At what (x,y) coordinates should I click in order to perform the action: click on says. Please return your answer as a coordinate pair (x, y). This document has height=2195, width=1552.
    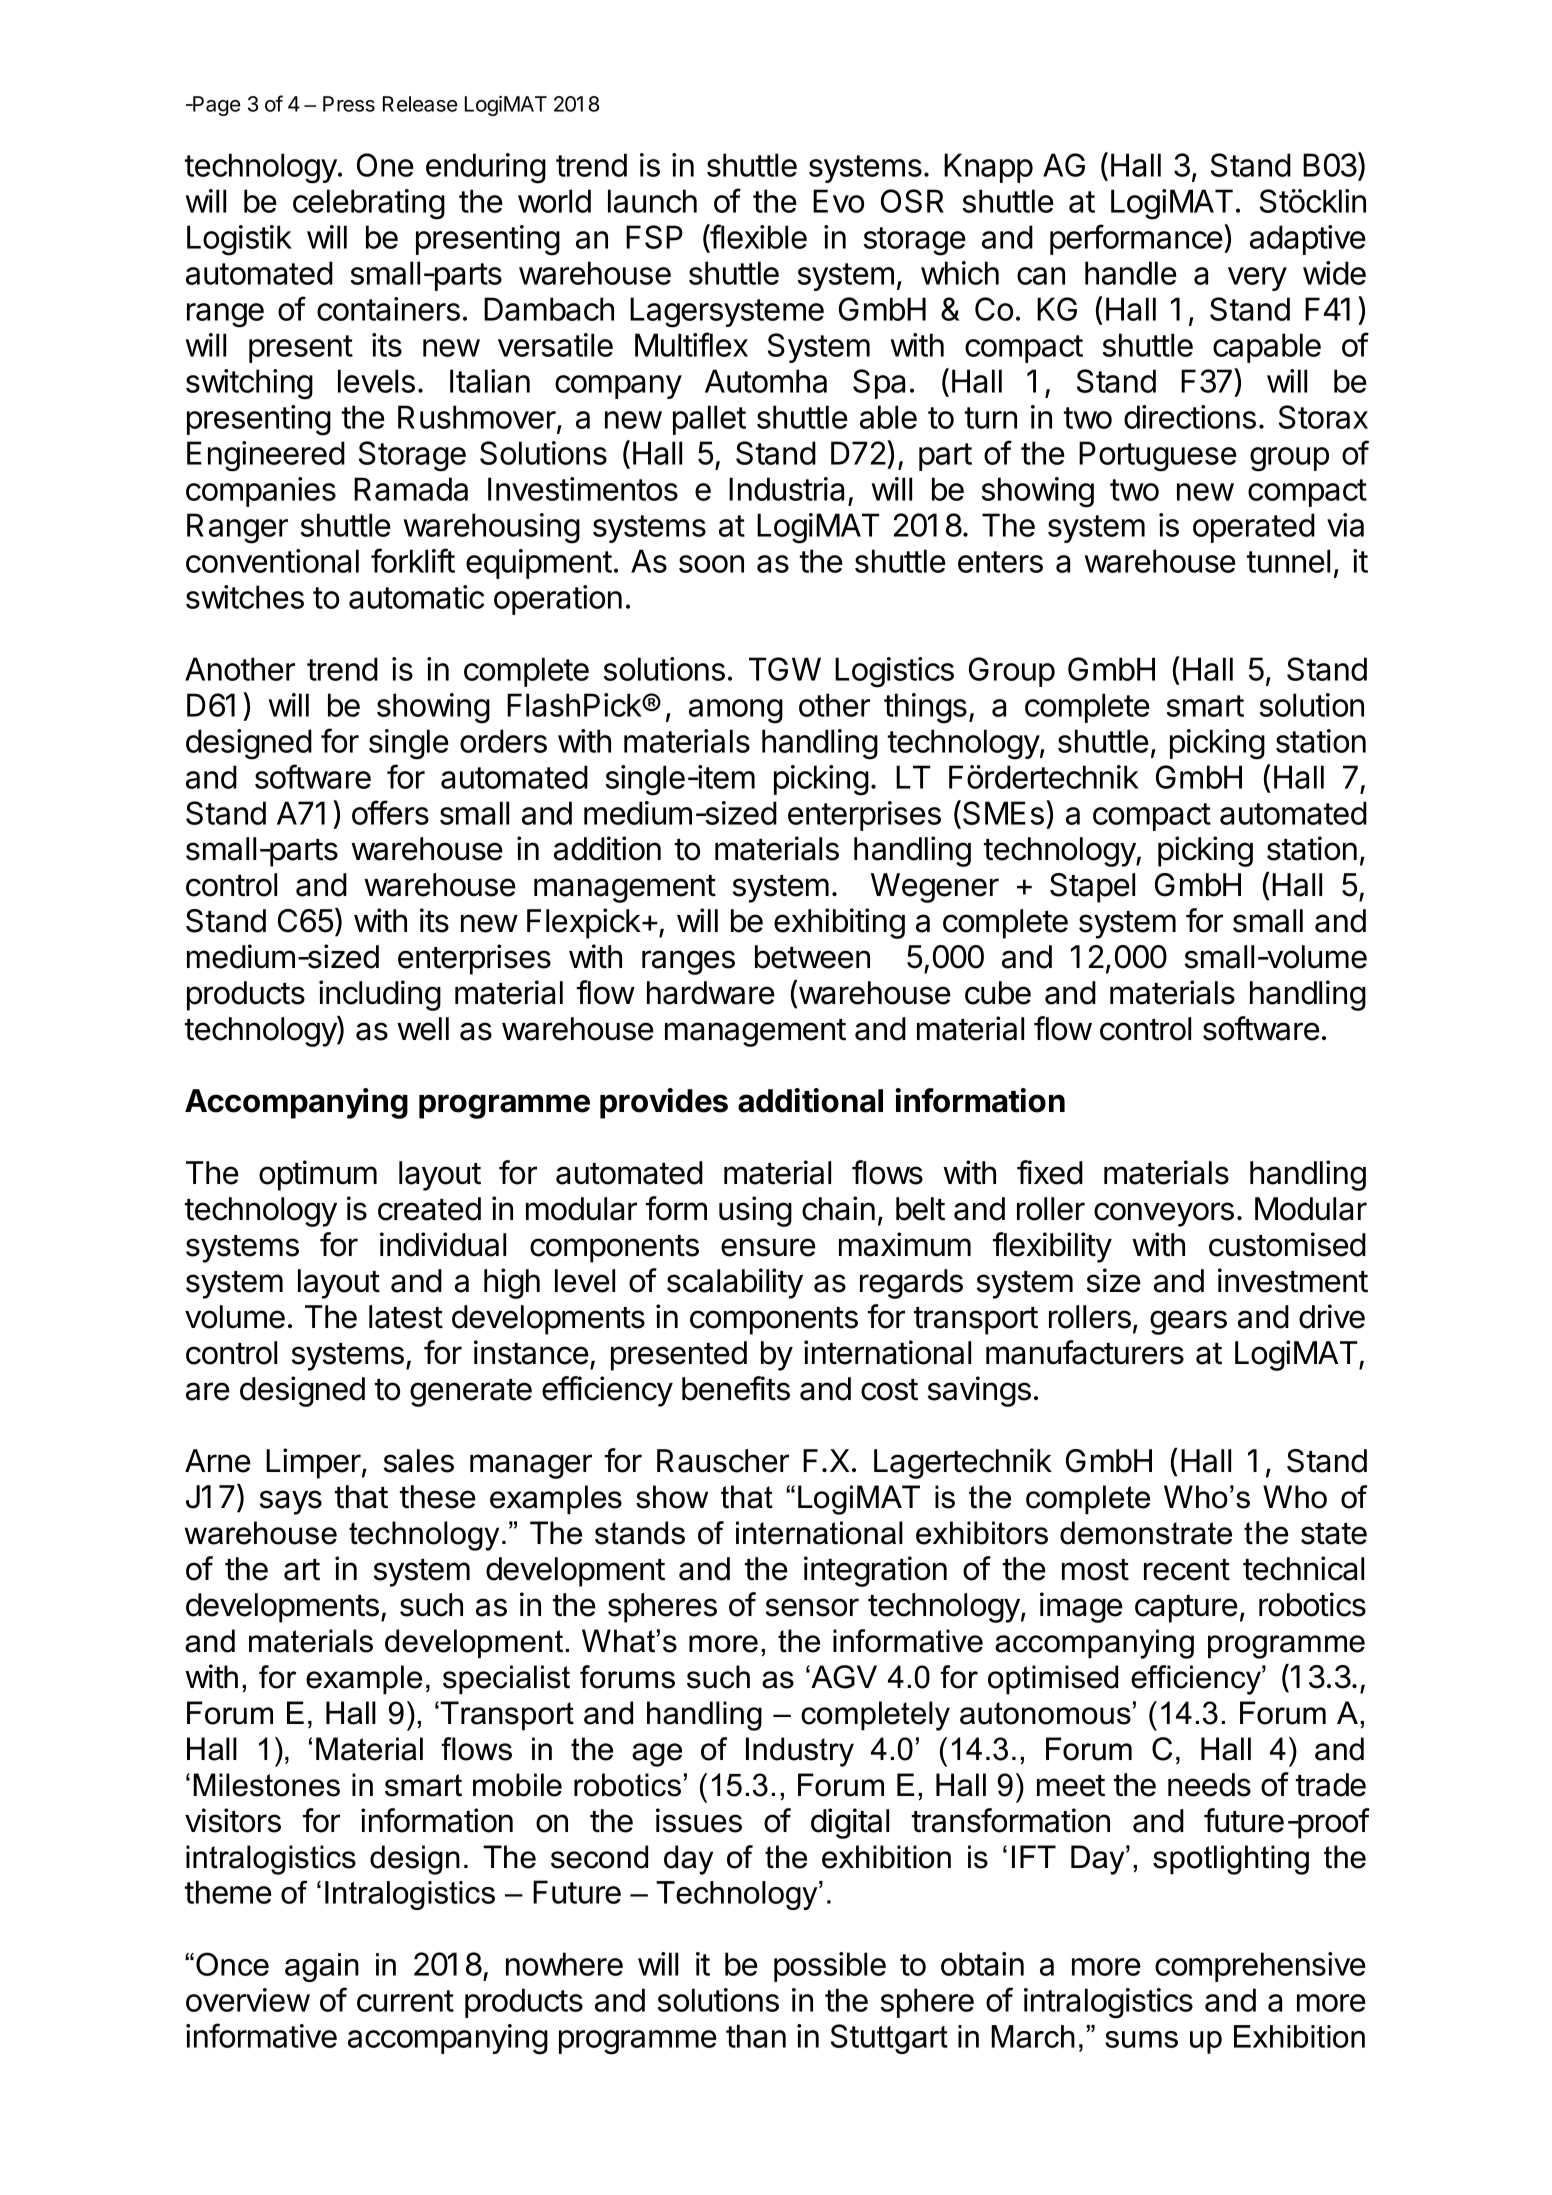
    Looking at the image, I should click on (291, 1502).
